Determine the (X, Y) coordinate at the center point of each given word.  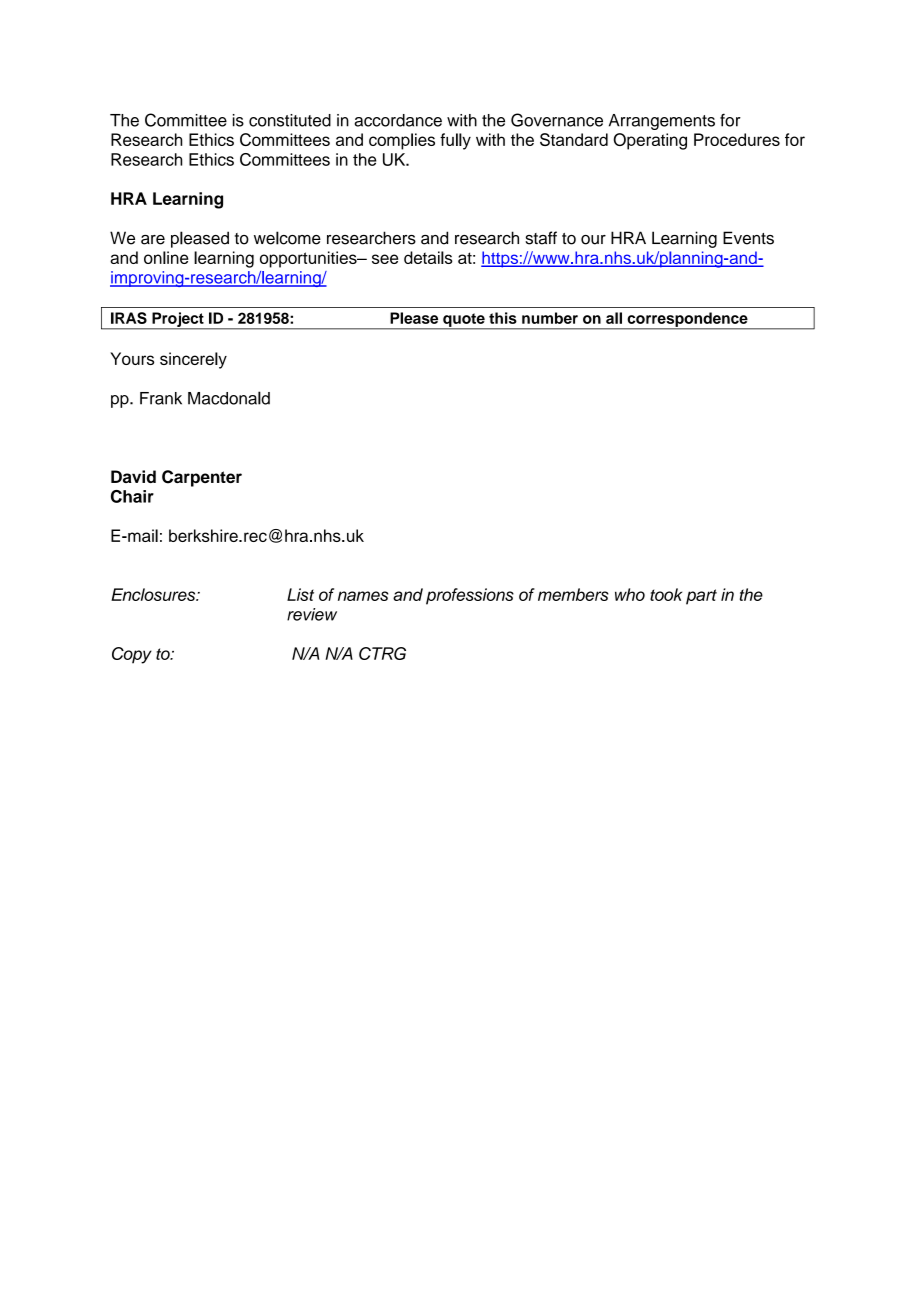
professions (470, 596)
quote (464, 321)
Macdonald (229, 398)
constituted (290, 120)
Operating (650, 141)
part (701, 597)
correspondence (687, 320)
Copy (132, 655)
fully (455, 141)
